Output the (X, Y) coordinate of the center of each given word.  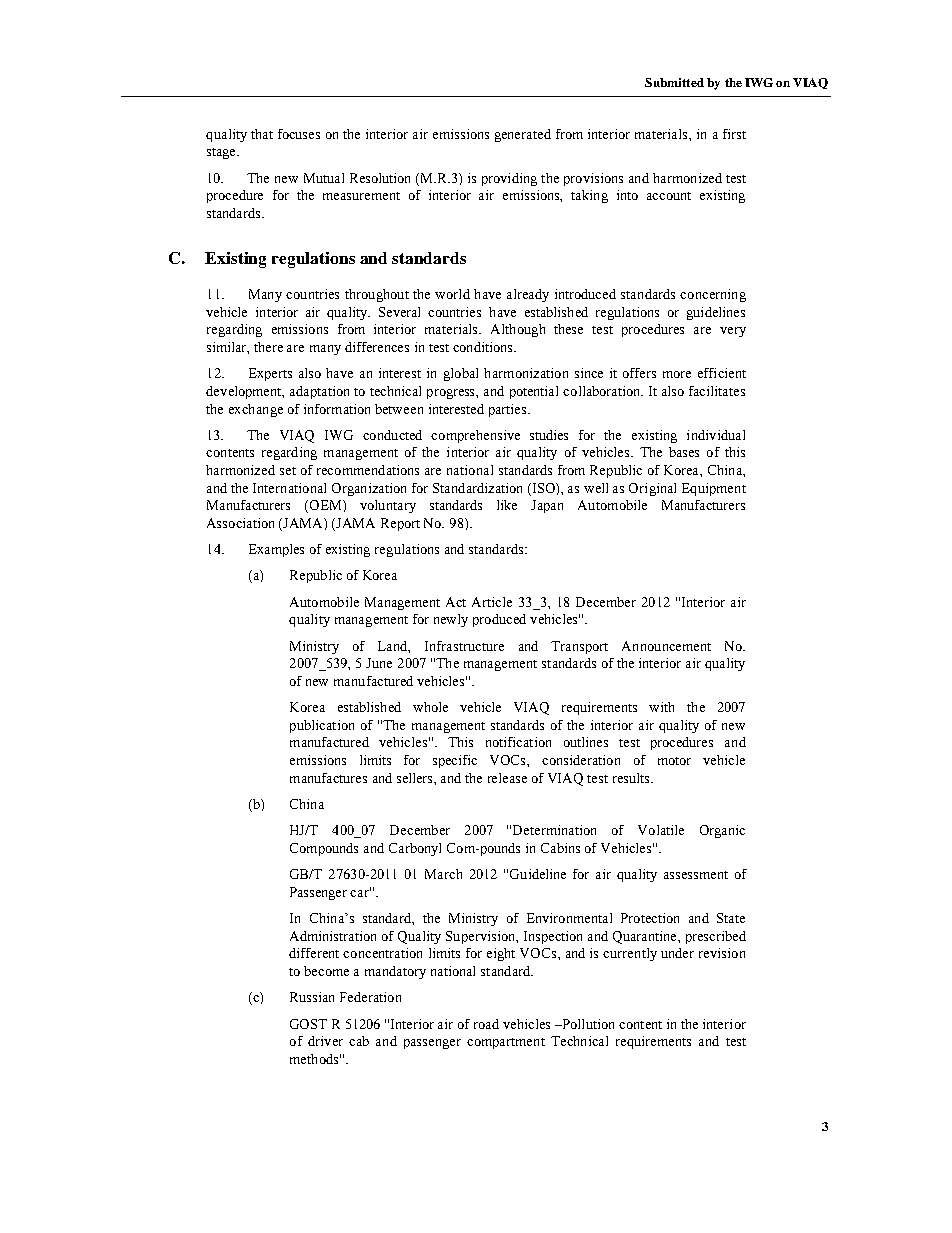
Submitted (674, 82)
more (677, 374)
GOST (308, 1024)
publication (322, 726)
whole (430, 707)
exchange (256, 410)
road (486, 1024)
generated (523, 135)
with (661, 707)
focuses (299, 134)
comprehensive (475, 436)
